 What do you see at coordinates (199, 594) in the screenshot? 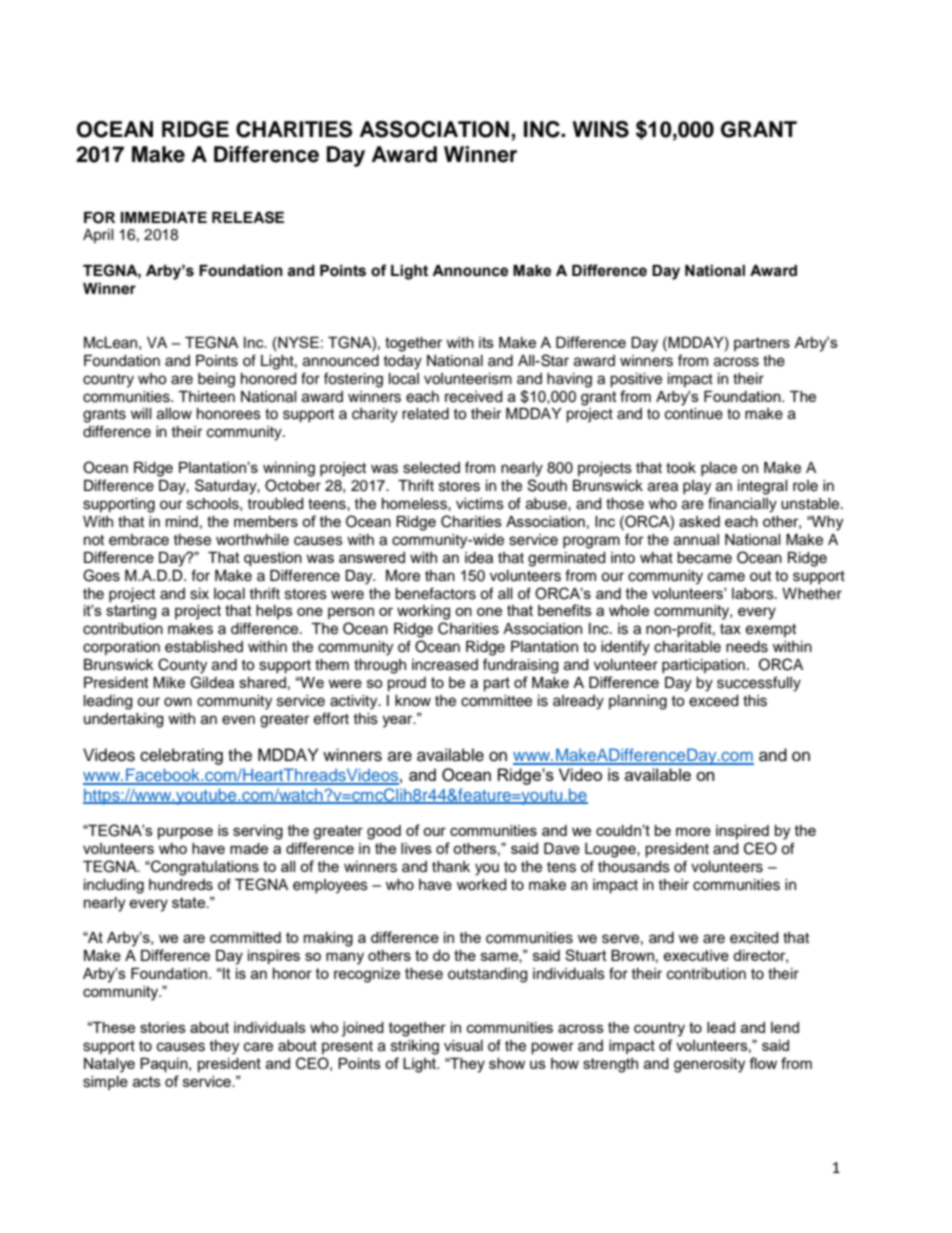
I see `six` at bounding box center [199, 594].
